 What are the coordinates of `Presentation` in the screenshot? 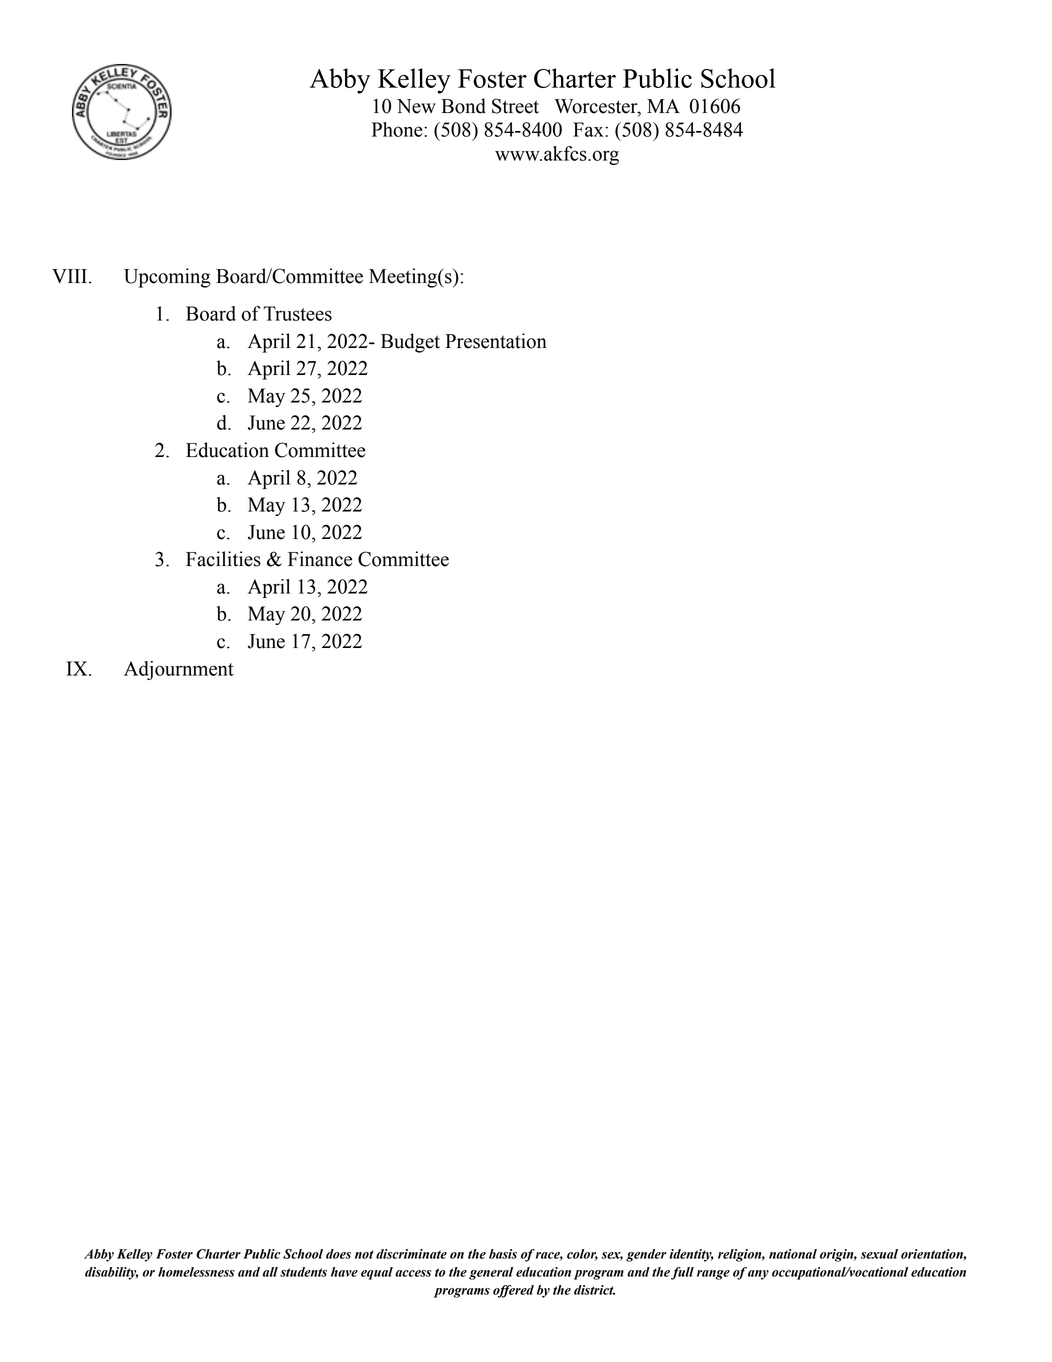 It's located at (496, 341).
